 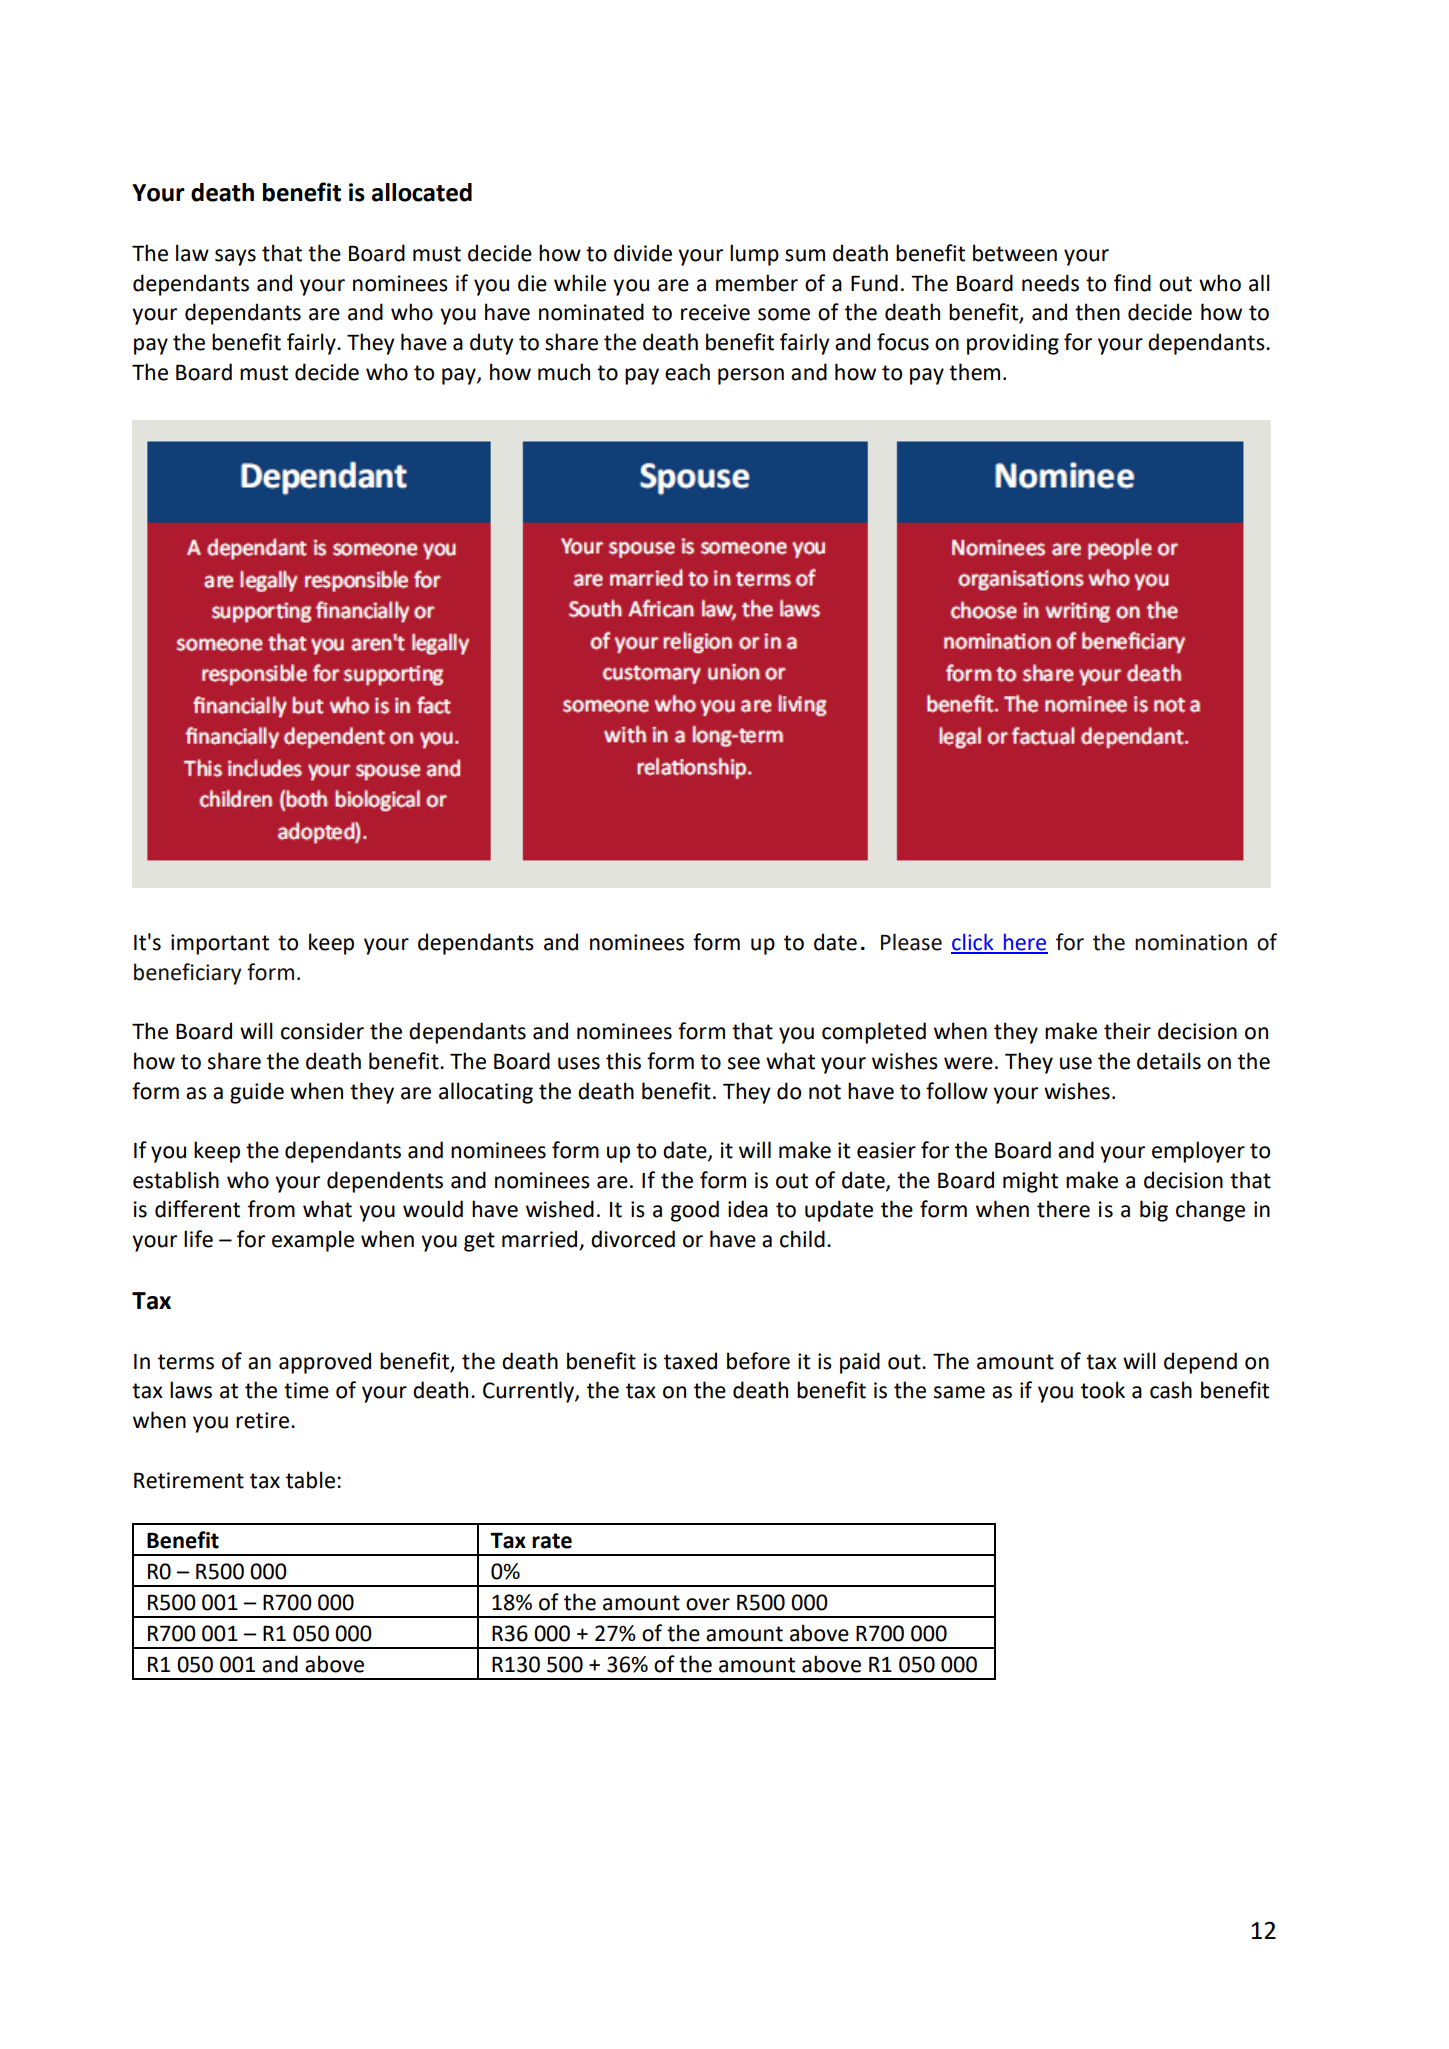 I want to click on says, so click(x=235, y=257).
